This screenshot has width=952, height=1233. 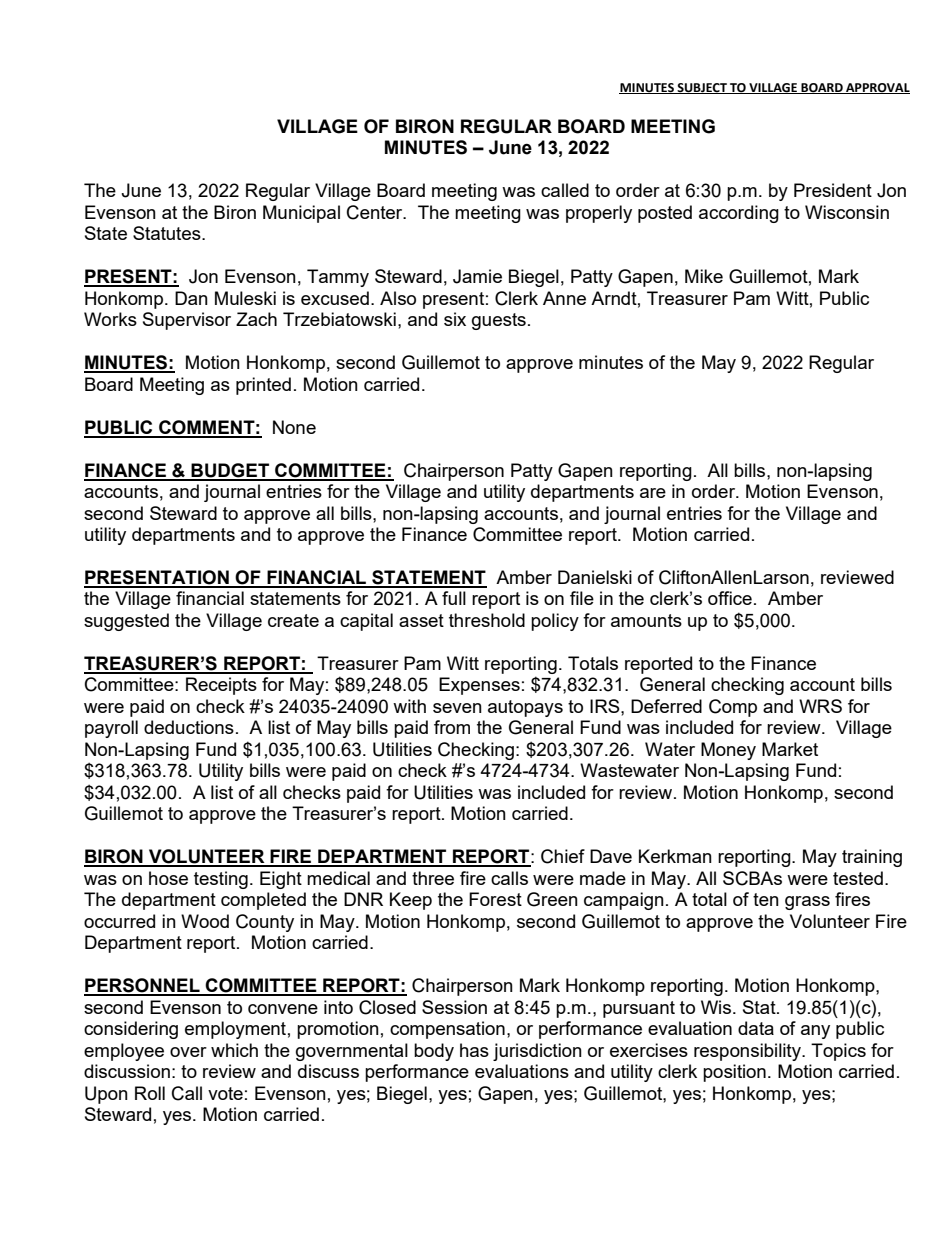 I want to click on SUBJECT, so click(x=702, y=88).
